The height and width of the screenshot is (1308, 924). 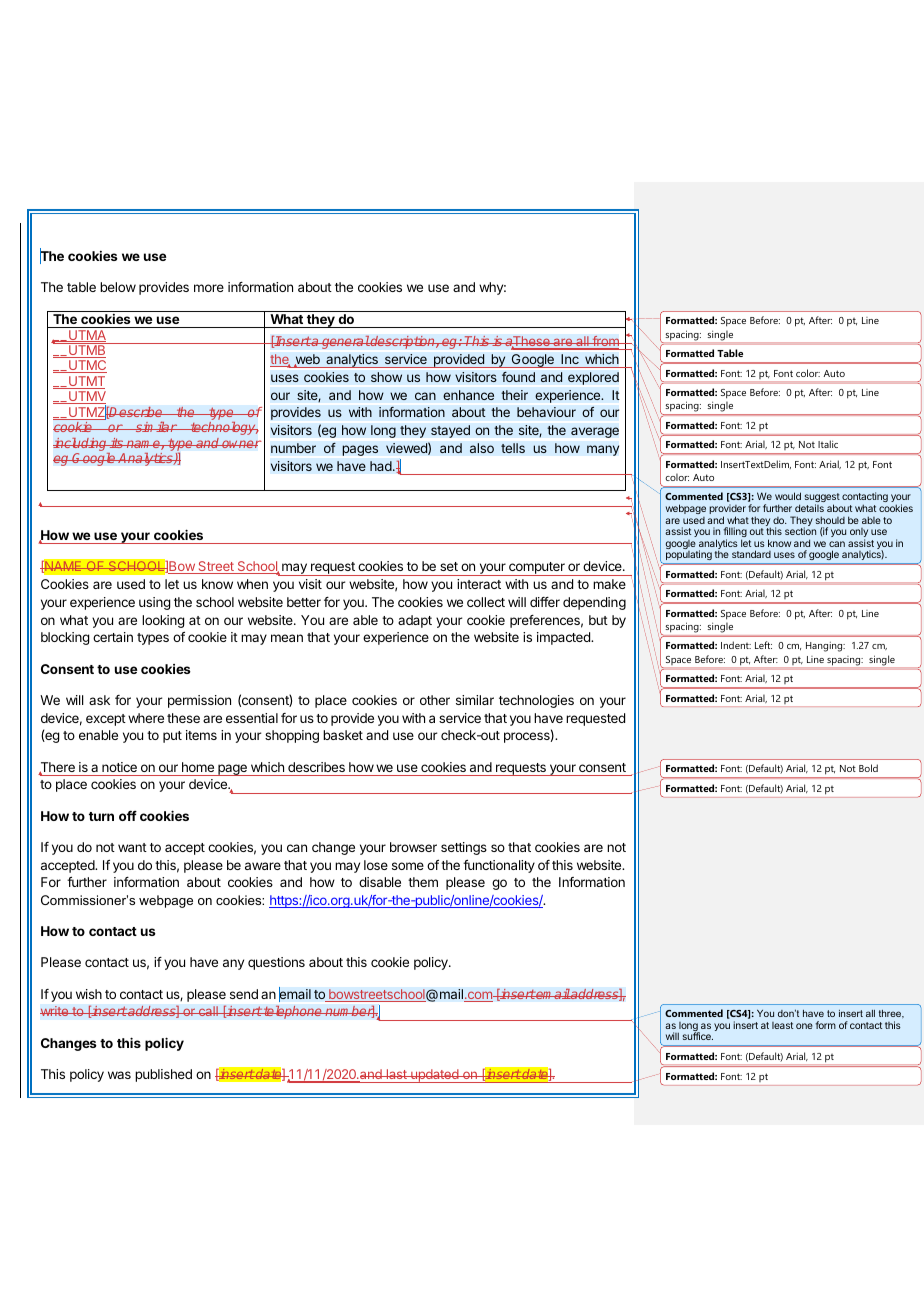 What do you see at coordinates (499, 866) in the screenshot?
I see `functionality` at bounding box center [499, 866].
